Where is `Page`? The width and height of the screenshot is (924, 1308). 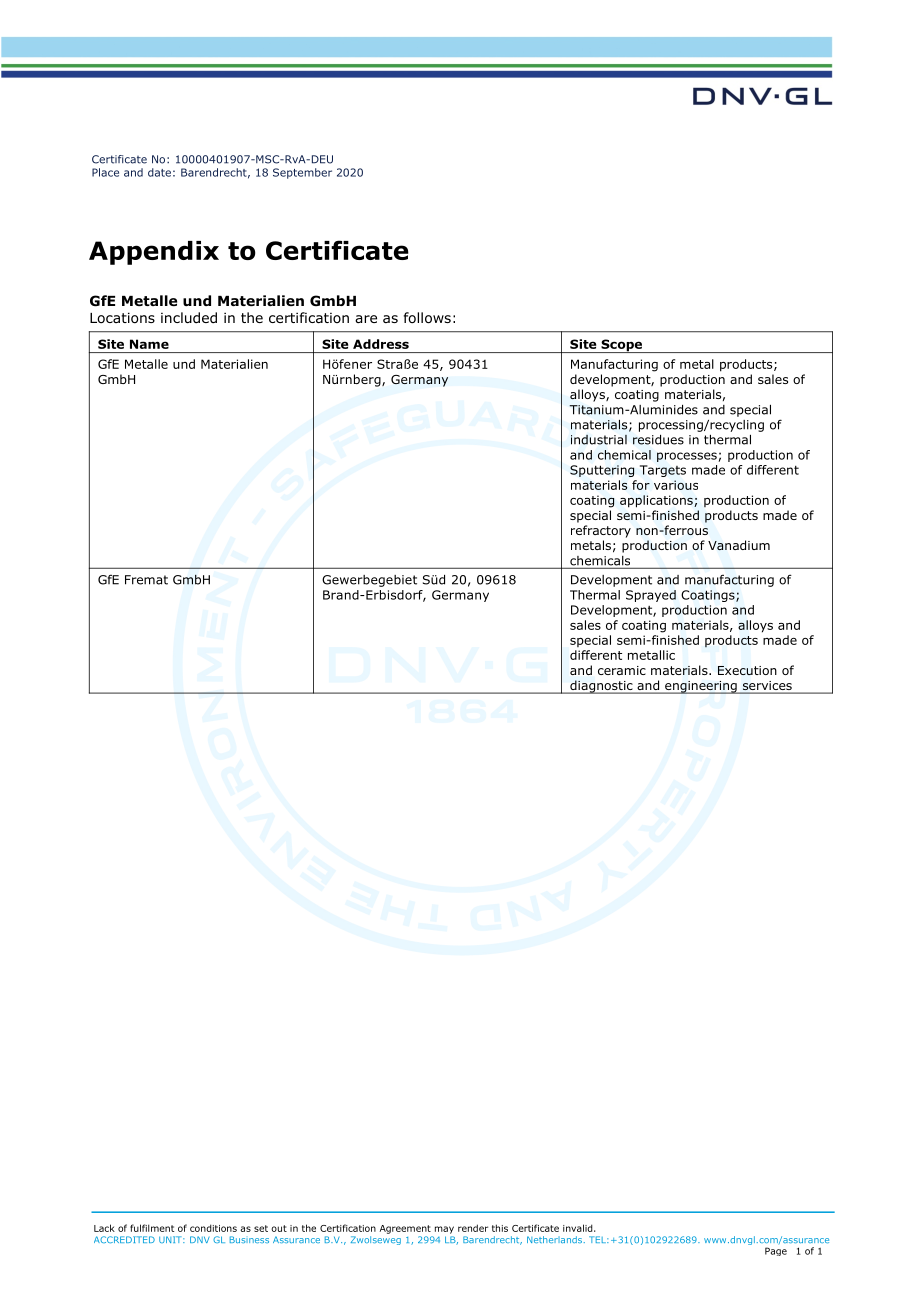
Page is located at coordinates (776, 1251).
